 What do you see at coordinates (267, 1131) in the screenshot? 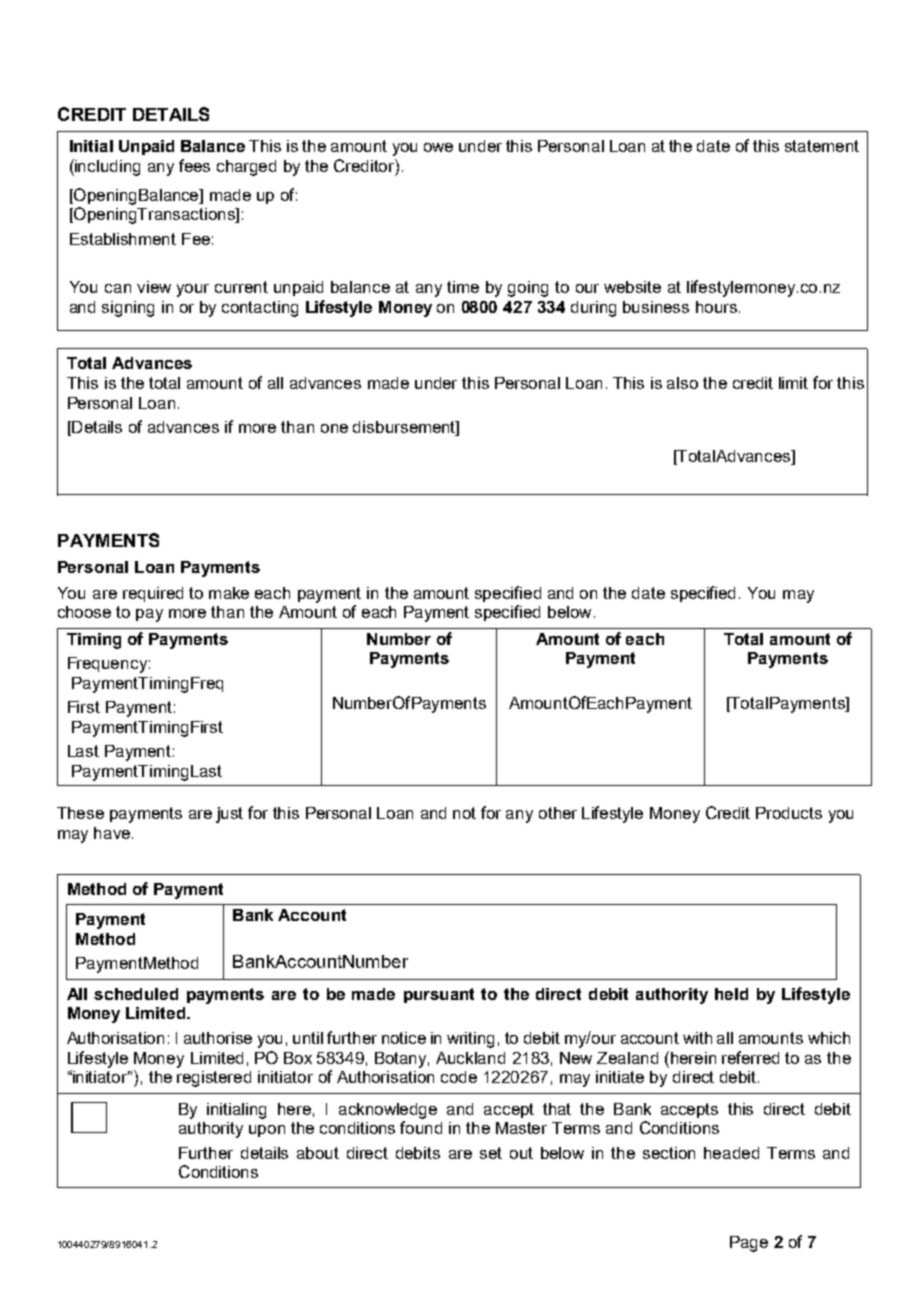
I see `upon` at bounding box center [267, 1131].
